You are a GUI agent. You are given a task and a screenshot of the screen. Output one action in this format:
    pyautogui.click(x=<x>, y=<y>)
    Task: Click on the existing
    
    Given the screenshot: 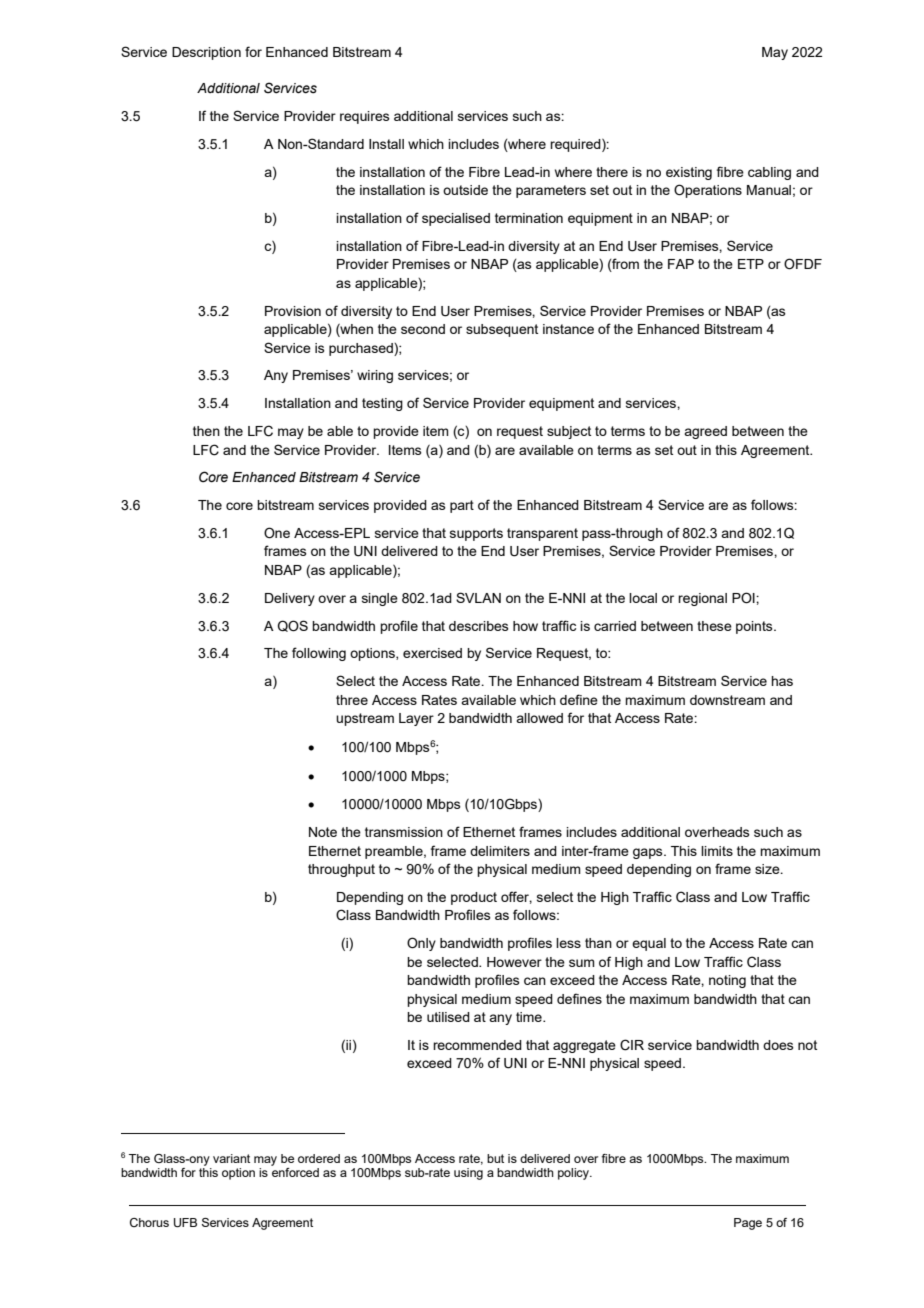 What is the action you would take?
    pyautogui.click(x=689, y=173)
